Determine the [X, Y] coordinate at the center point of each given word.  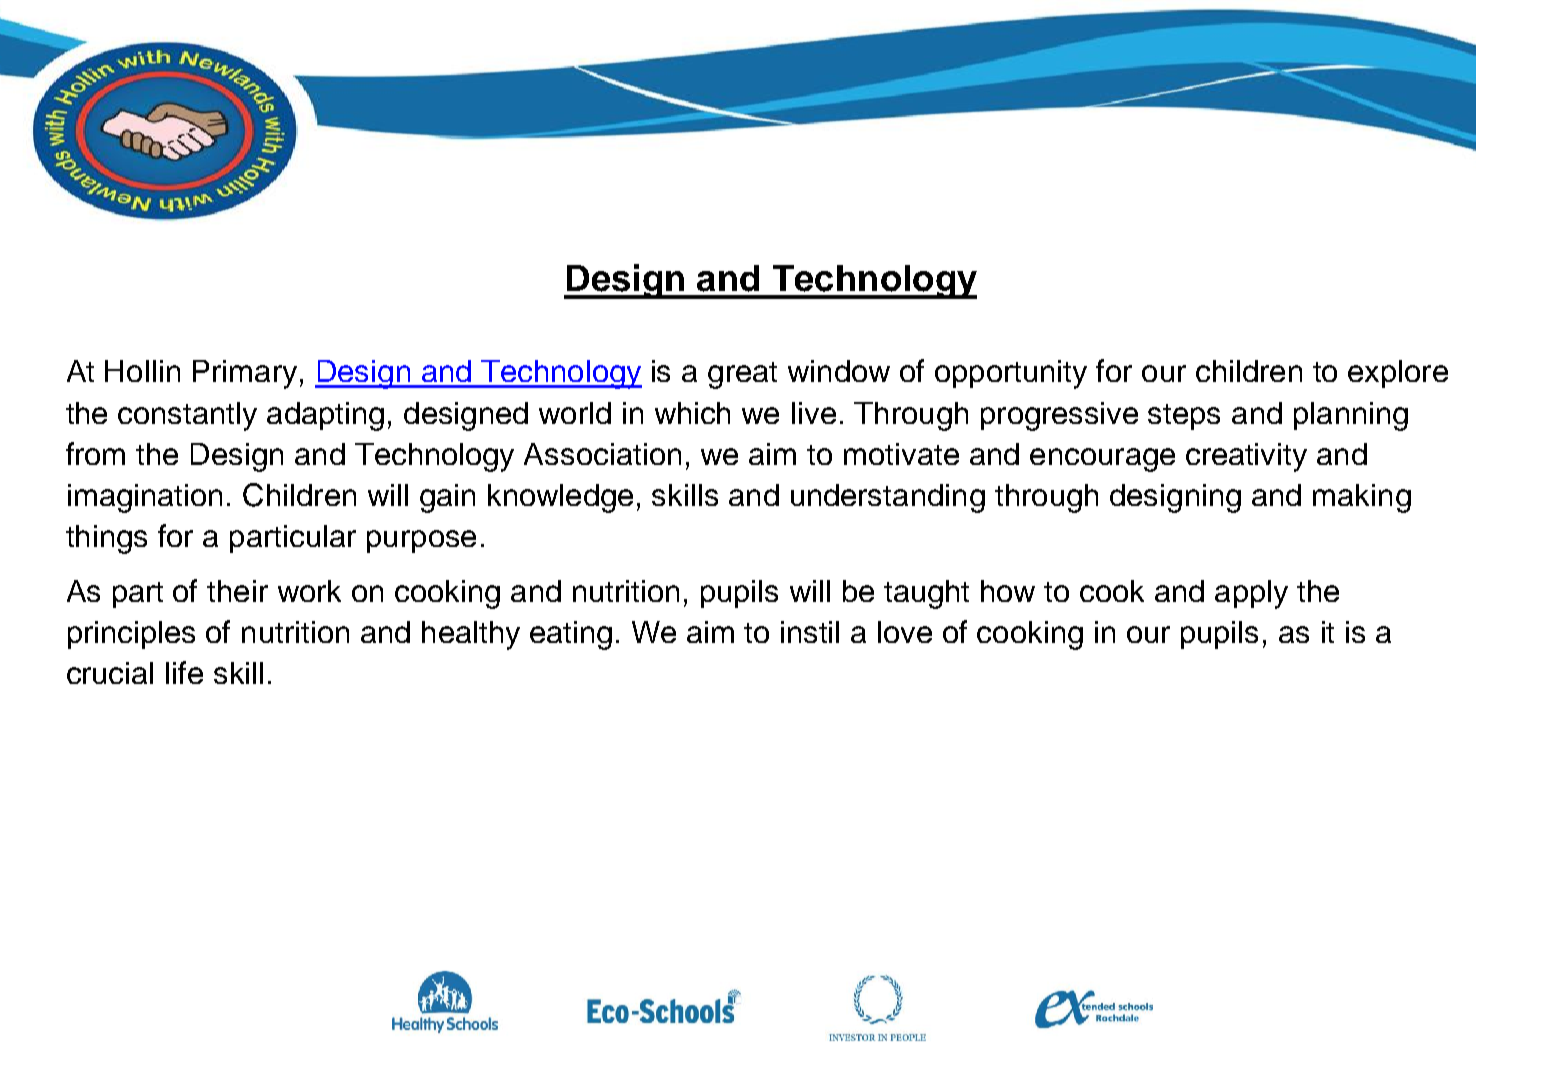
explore [1398, 374]
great [742, 375]
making [1362, 498]
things [106, 539]
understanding [888, 498]
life [184, 672]
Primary [245, 374]
